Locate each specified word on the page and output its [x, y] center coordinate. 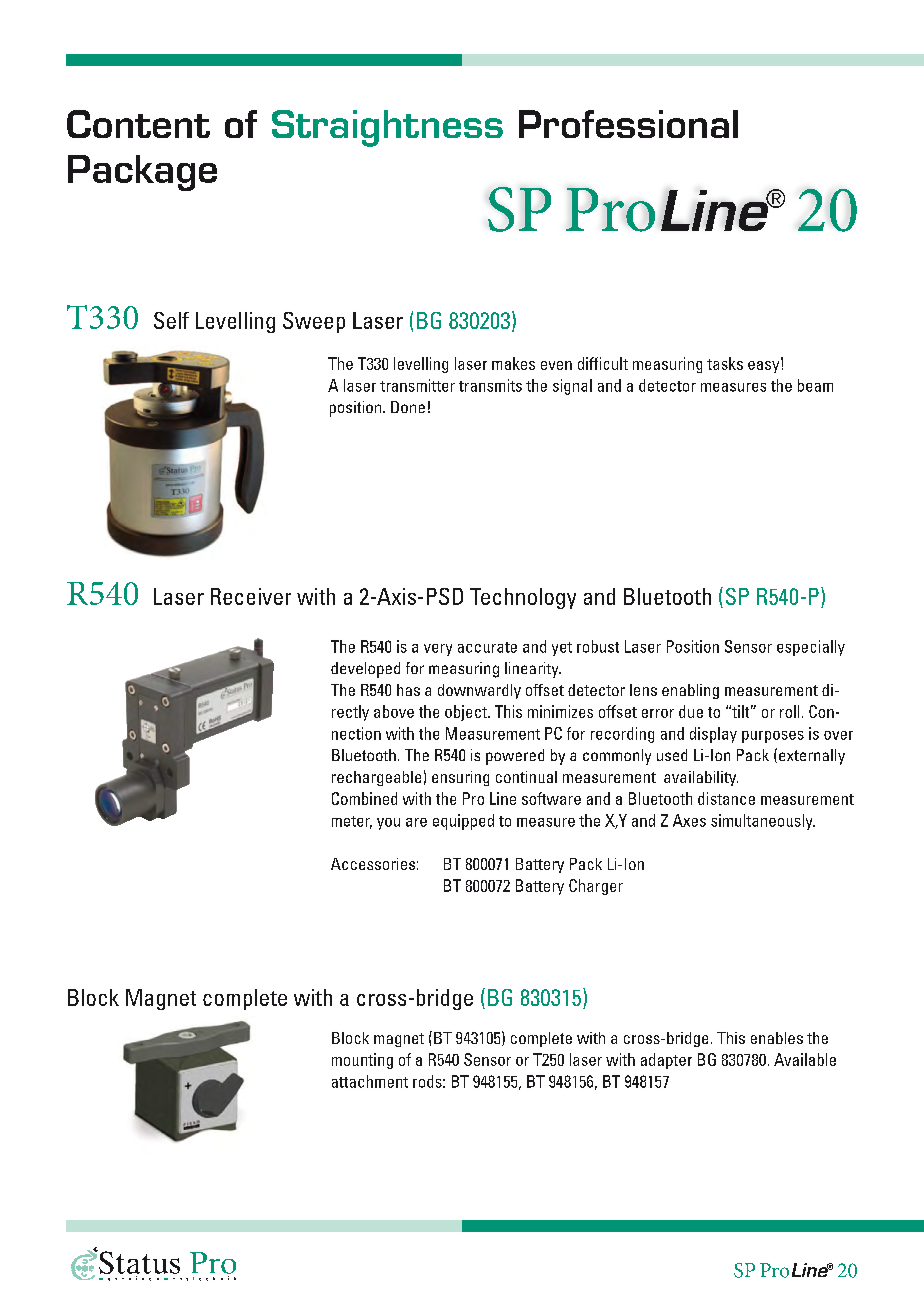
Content [138, 124]
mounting [362, 1061]
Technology [523, 598]
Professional [628, 124]
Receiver [251, 596]
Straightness [387, 128]
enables [777, 1038]
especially [811, 648]
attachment [370, 1081]
